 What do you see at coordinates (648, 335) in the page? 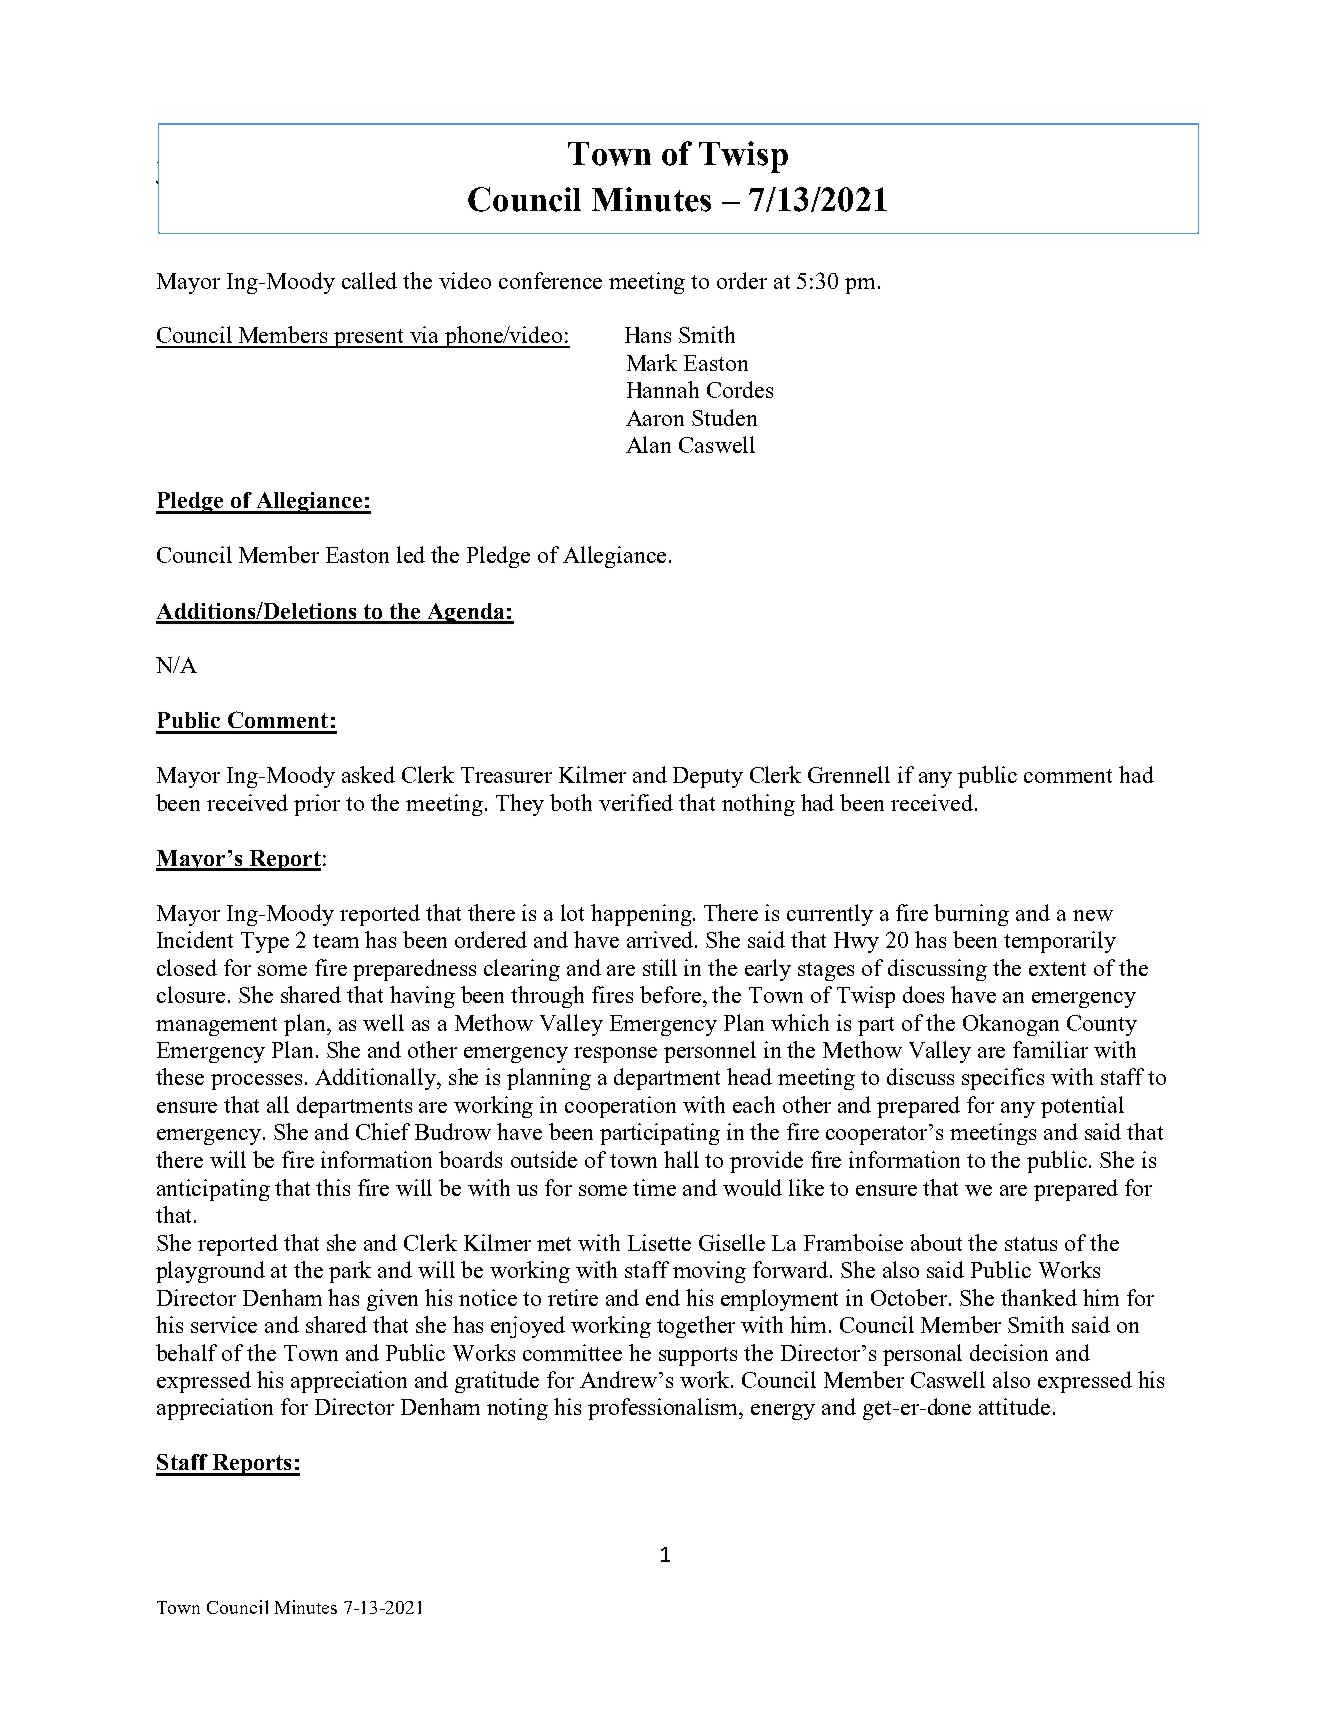
I see `Hans` at bounding box center [648, 335].
